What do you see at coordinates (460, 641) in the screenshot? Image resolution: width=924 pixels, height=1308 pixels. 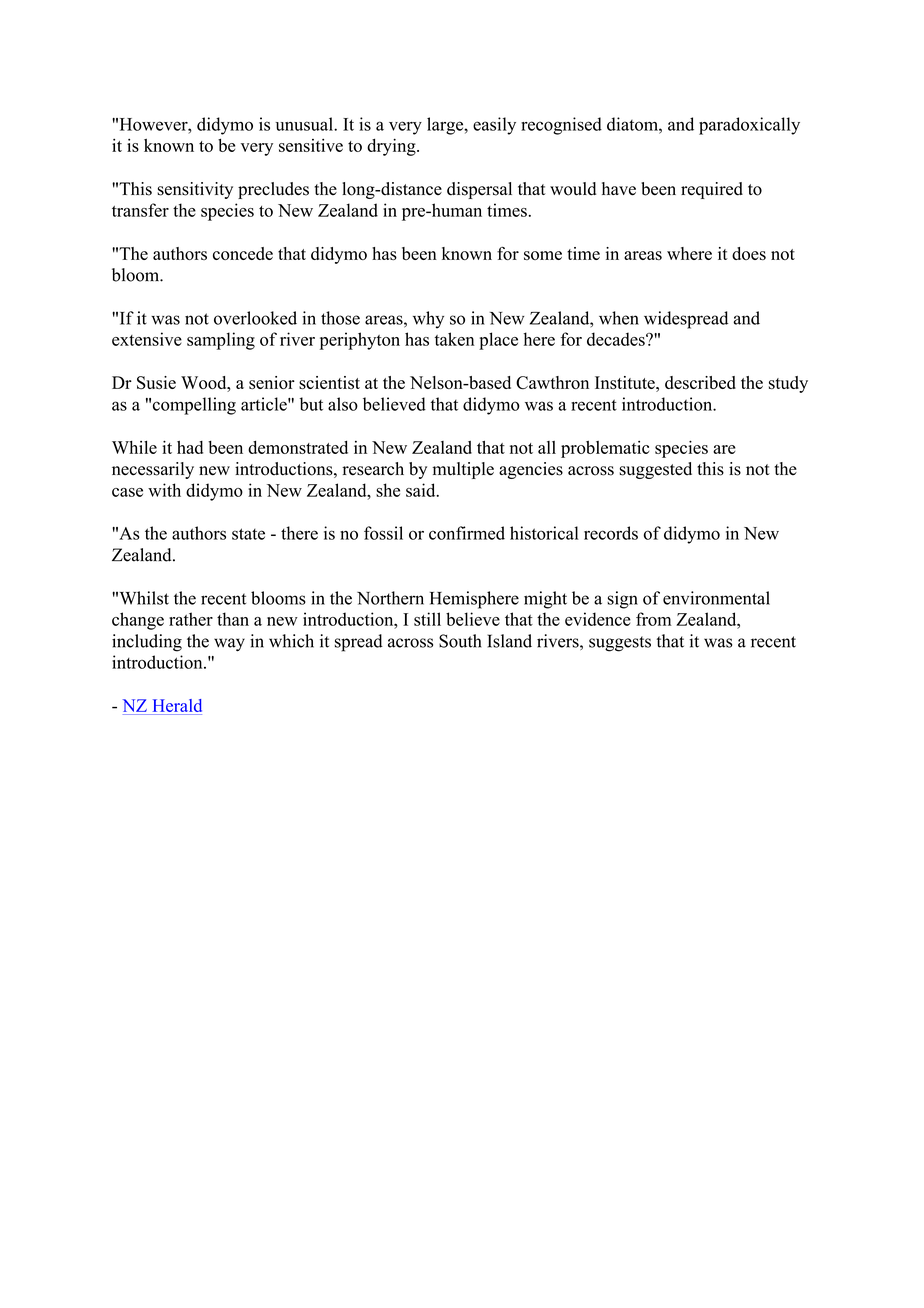 I see `South` at bounding box center [460, 641].
